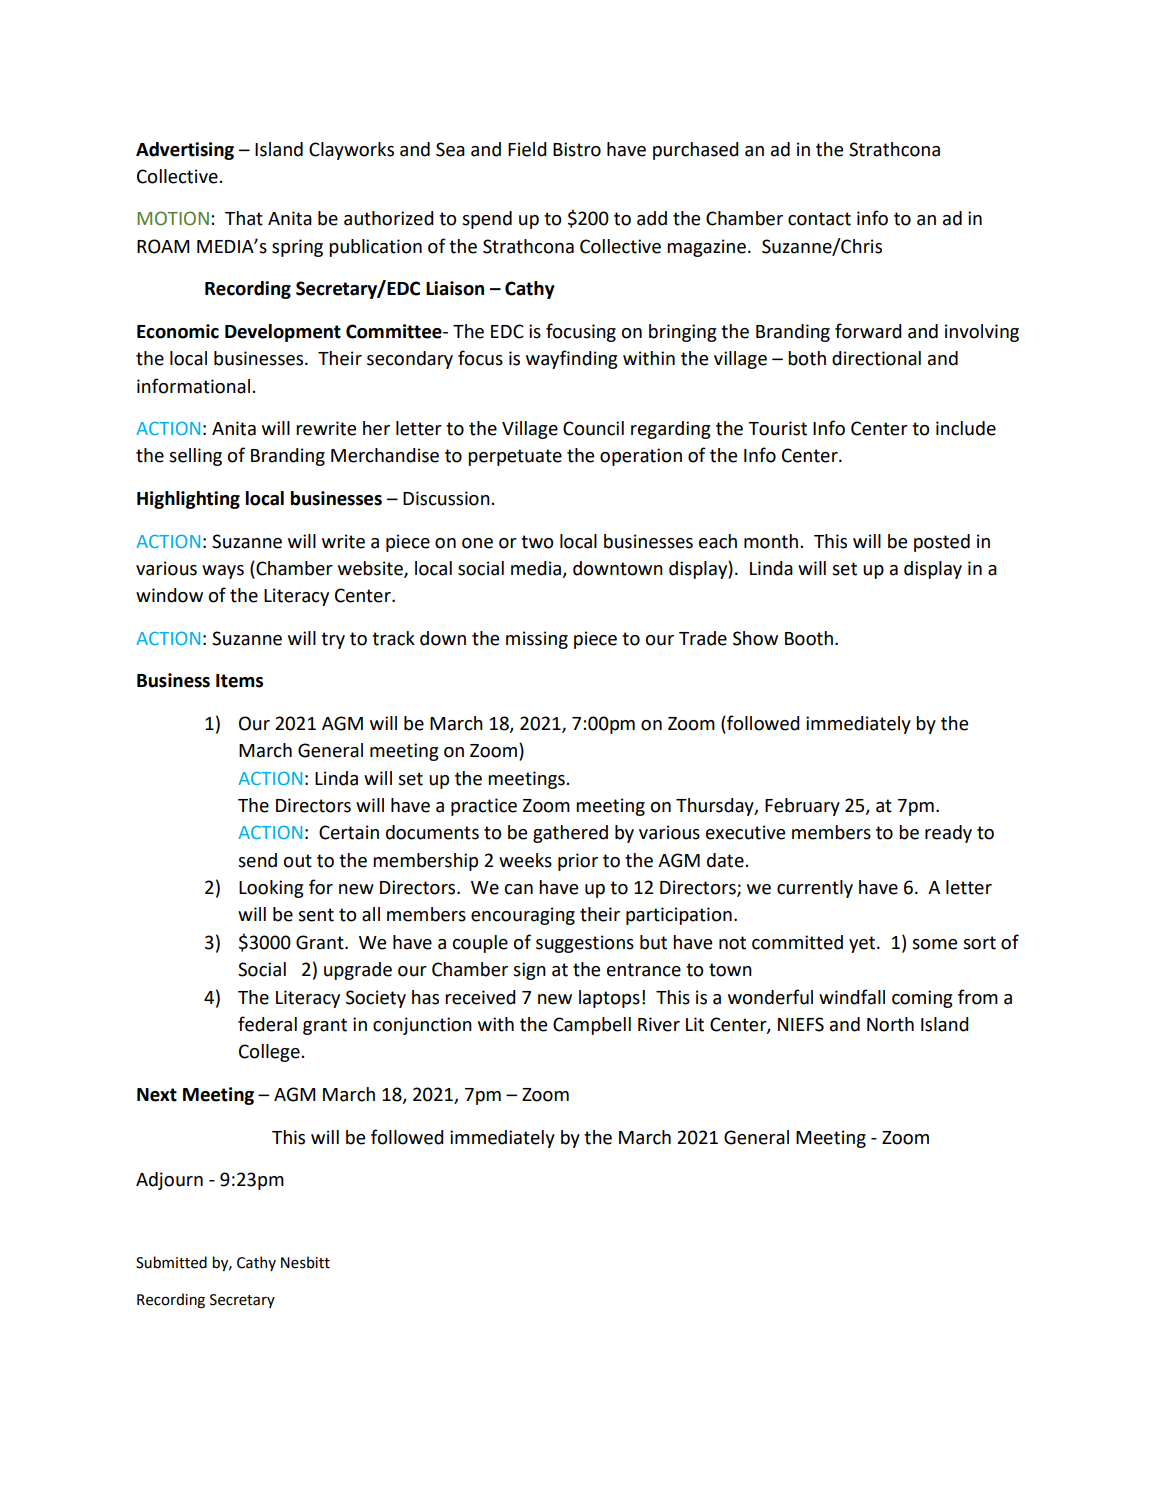 Image resolution: width=1157 pixels, height=1497 pixels. I want to click on missing, so click(537, 640).
